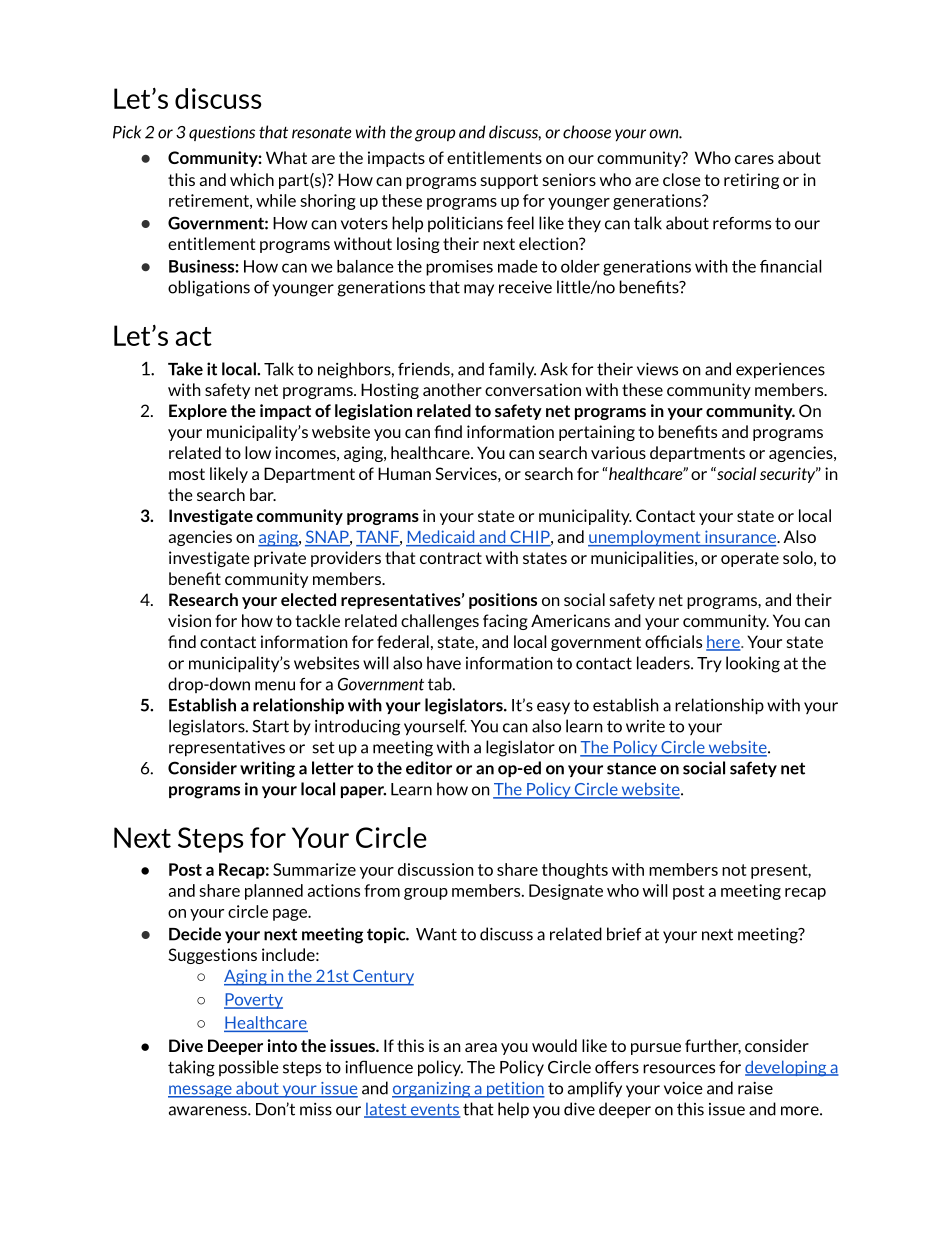 This image has width=952, height=1233. Describe the element at coordinates (201, 1091) in the image. I see `message` at that location.
